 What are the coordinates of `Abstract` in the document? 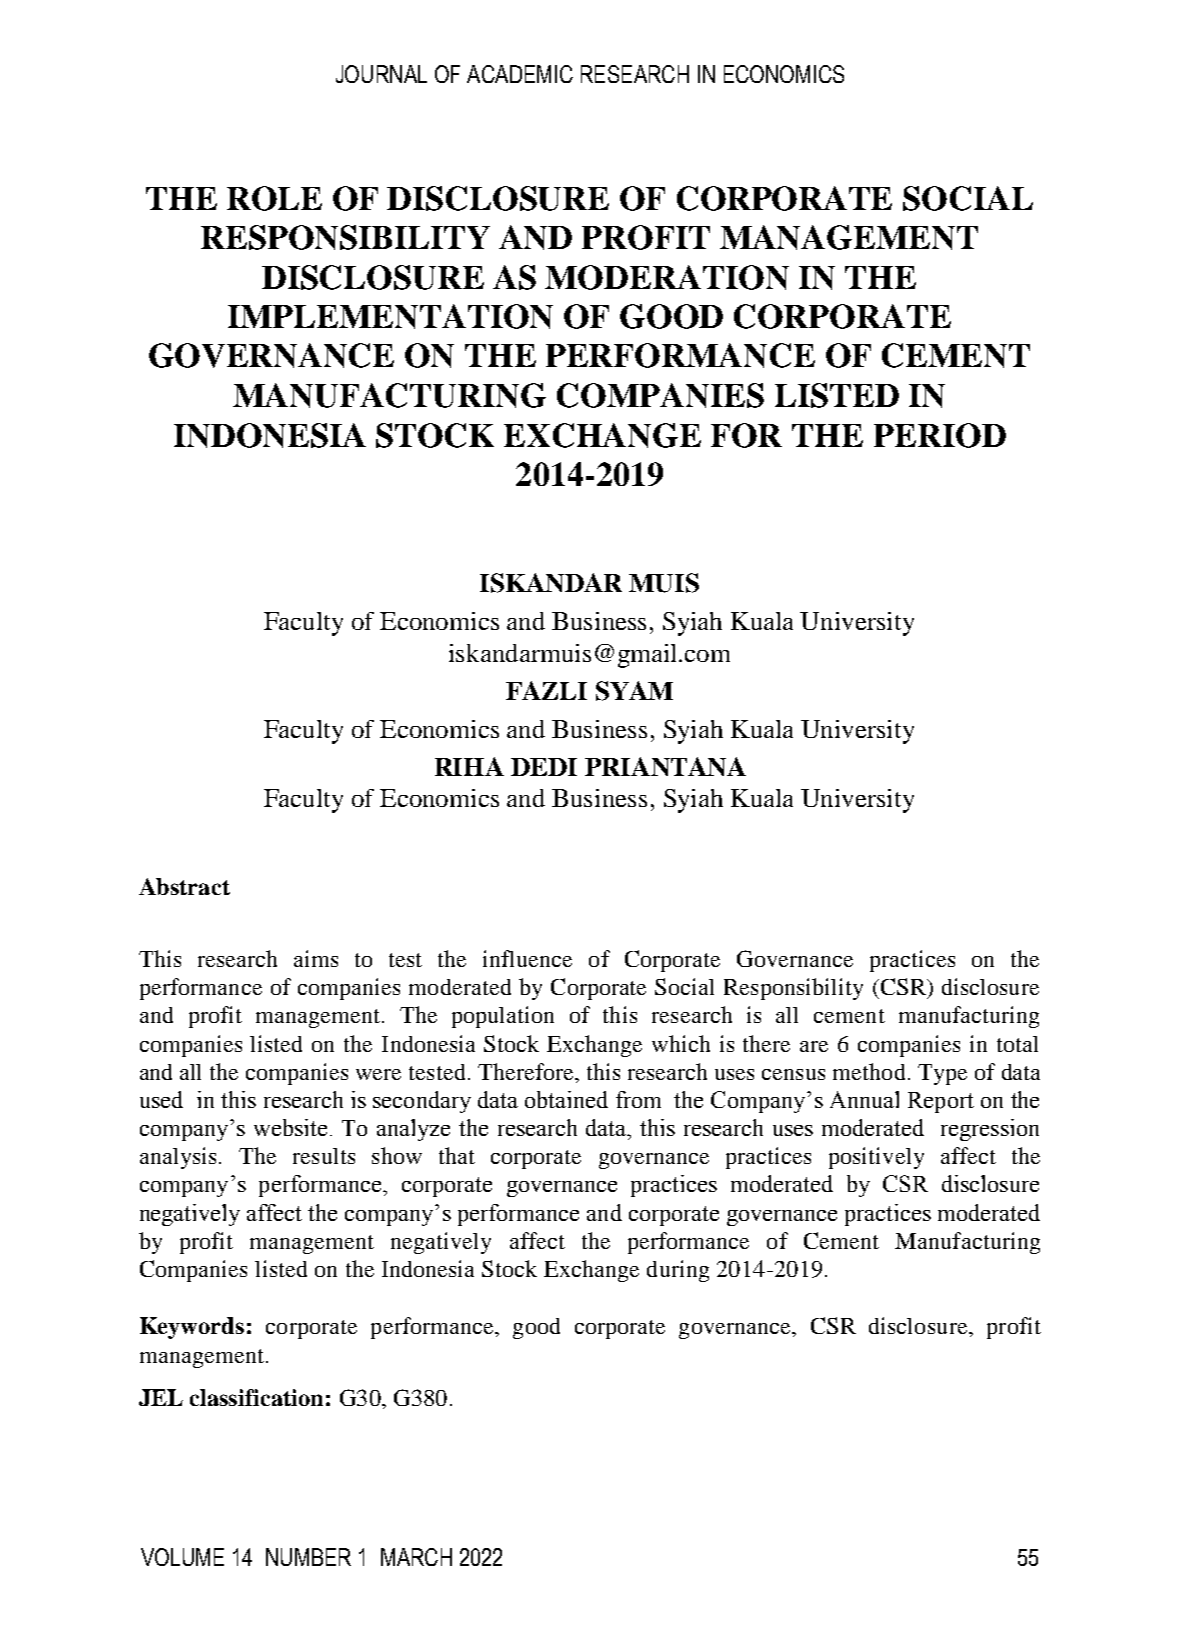 It's located at (184, 886).
